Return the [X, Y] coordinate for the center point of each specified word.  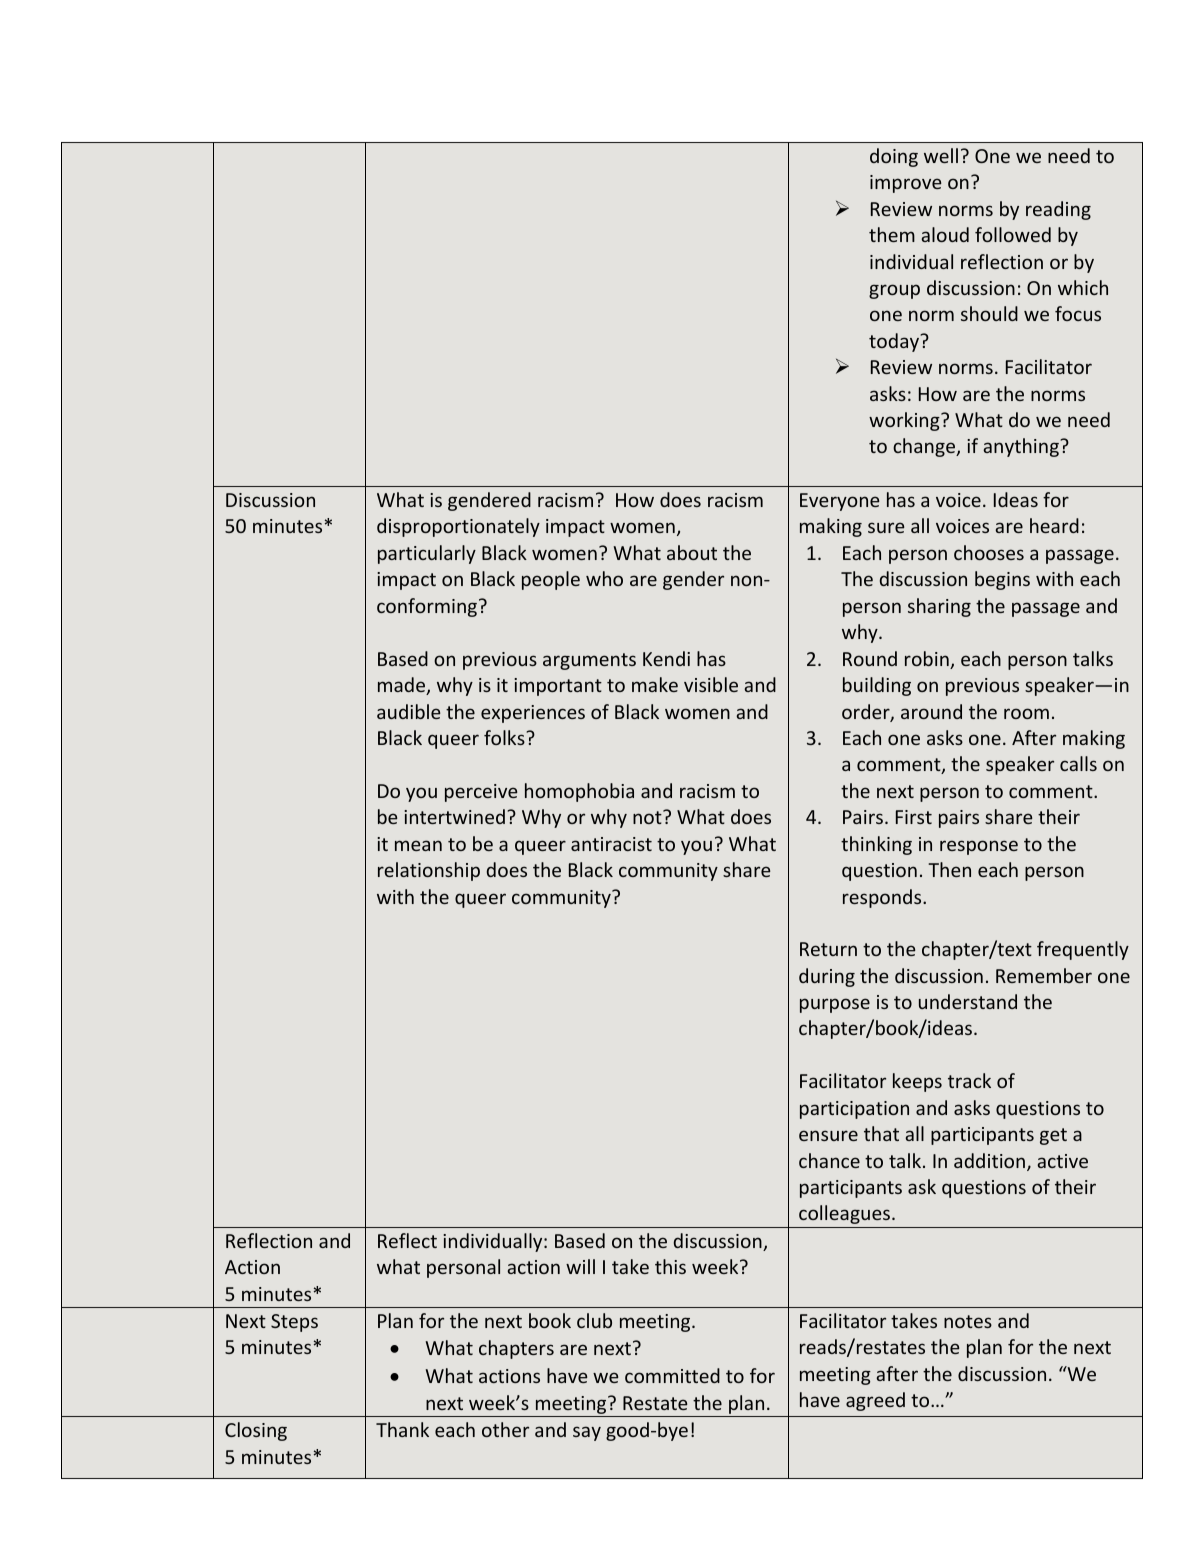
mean [418, 845]
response [979, 847]
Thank [402, 1429]
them [892, 234]
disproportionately [458, 527]
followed [1013, 234]
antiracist [611, 844]
